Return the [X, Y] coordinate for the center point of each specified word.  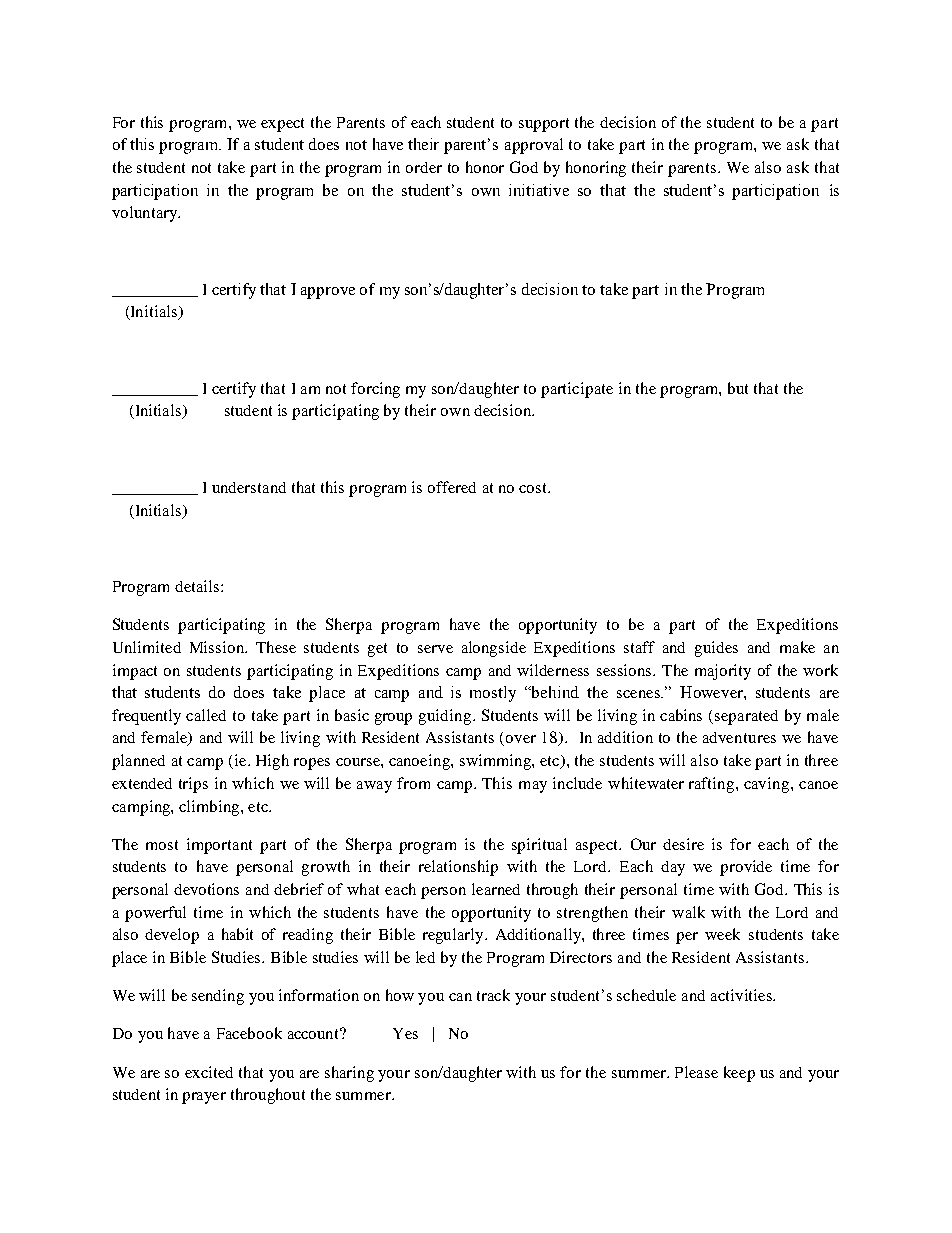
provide [746, 868]
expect [282, 125]
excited [209, 1072]
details [197, 586]
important [219, 846]
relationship [458, 868]
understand [249, 487]
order [424, 167]
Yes [405, 1033]
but [738, 388]
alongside [494, 649]
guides [716, 649]
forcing [375, 390]
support [544, 125]
